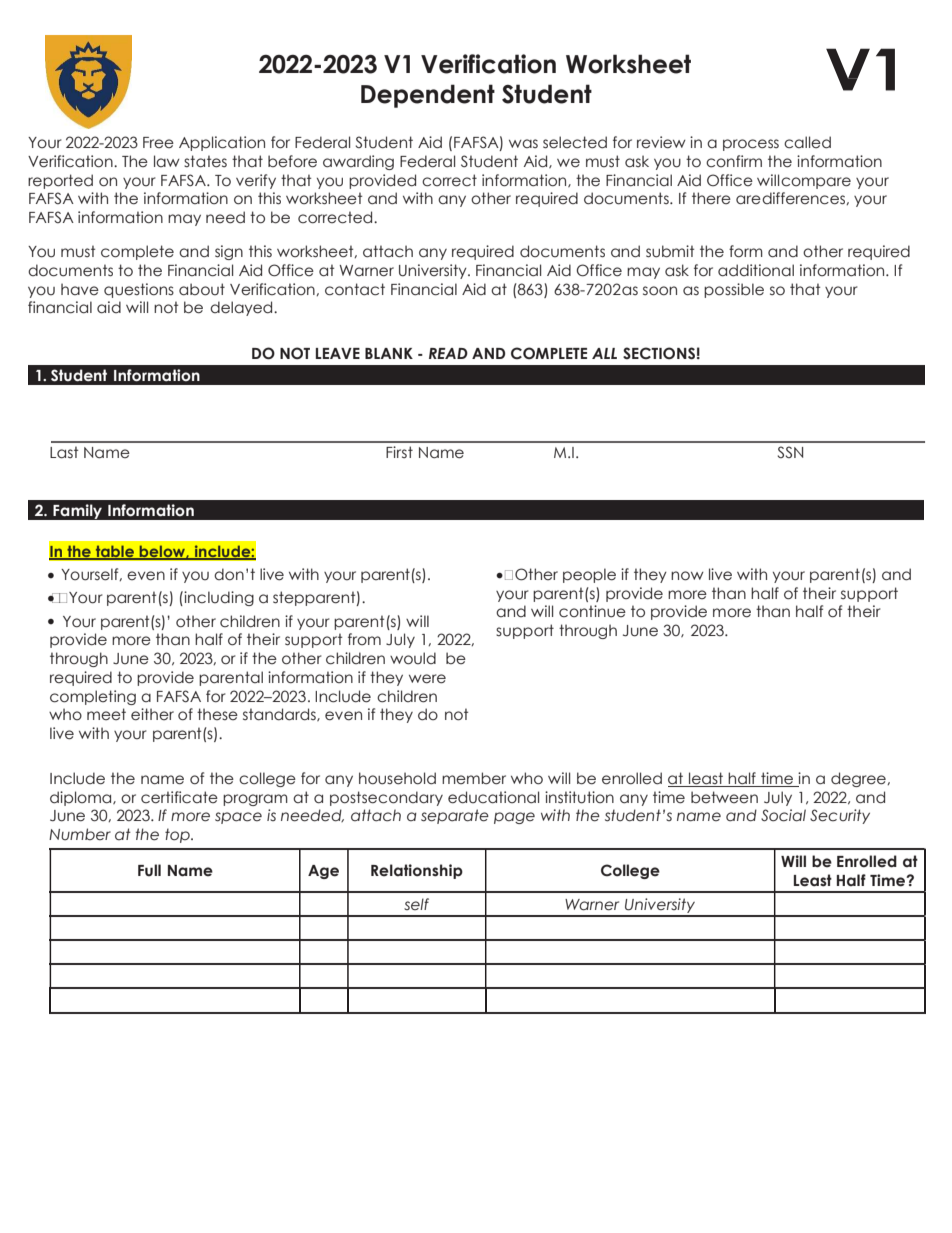 The width and height of the image is (952, 1233). Describe the element at coordinates (751, 145) in the image. I see `process` at that location.
